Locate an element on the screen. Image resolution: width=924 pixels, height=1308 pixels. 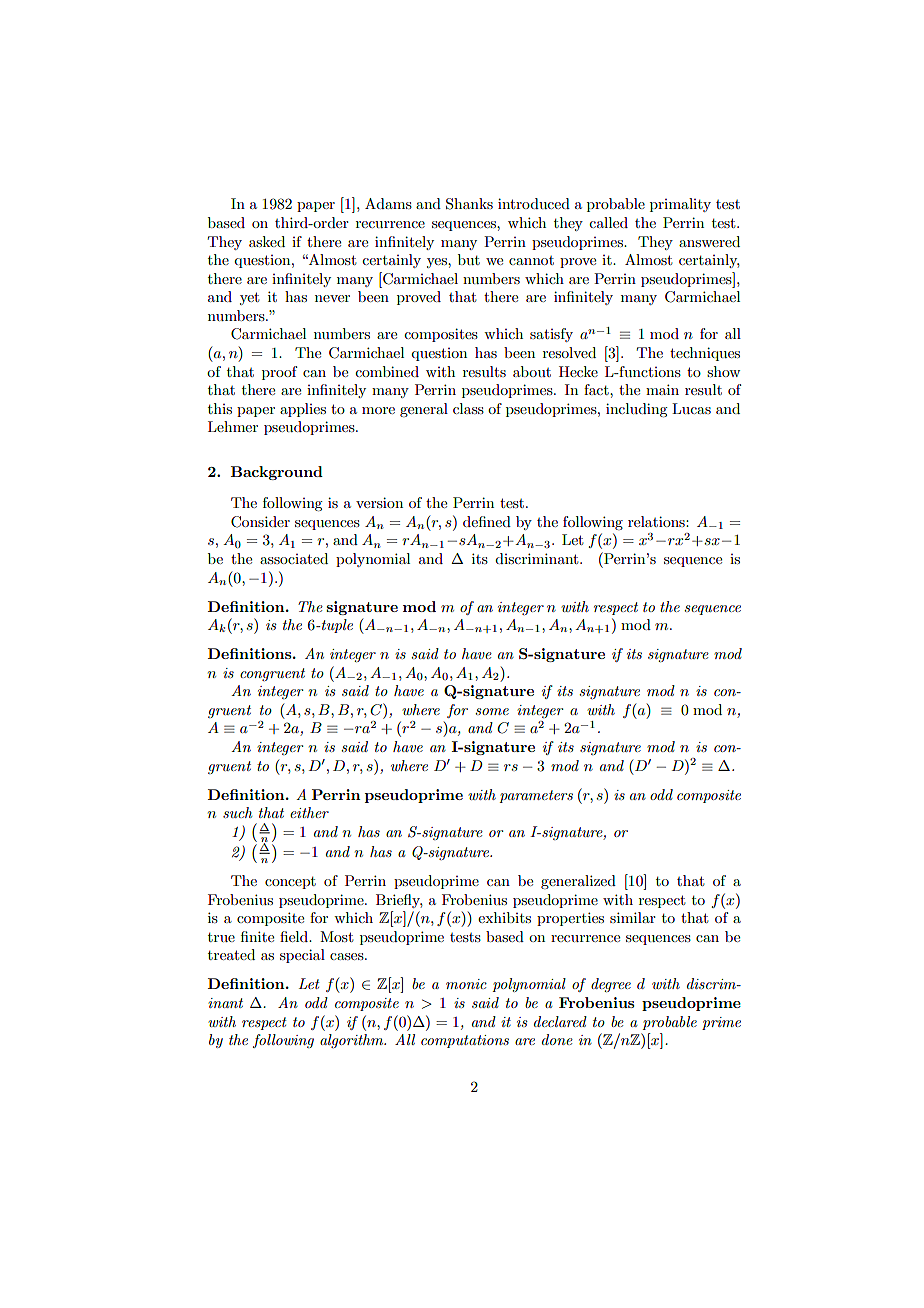
relations is located at coordinates (657, 521).
